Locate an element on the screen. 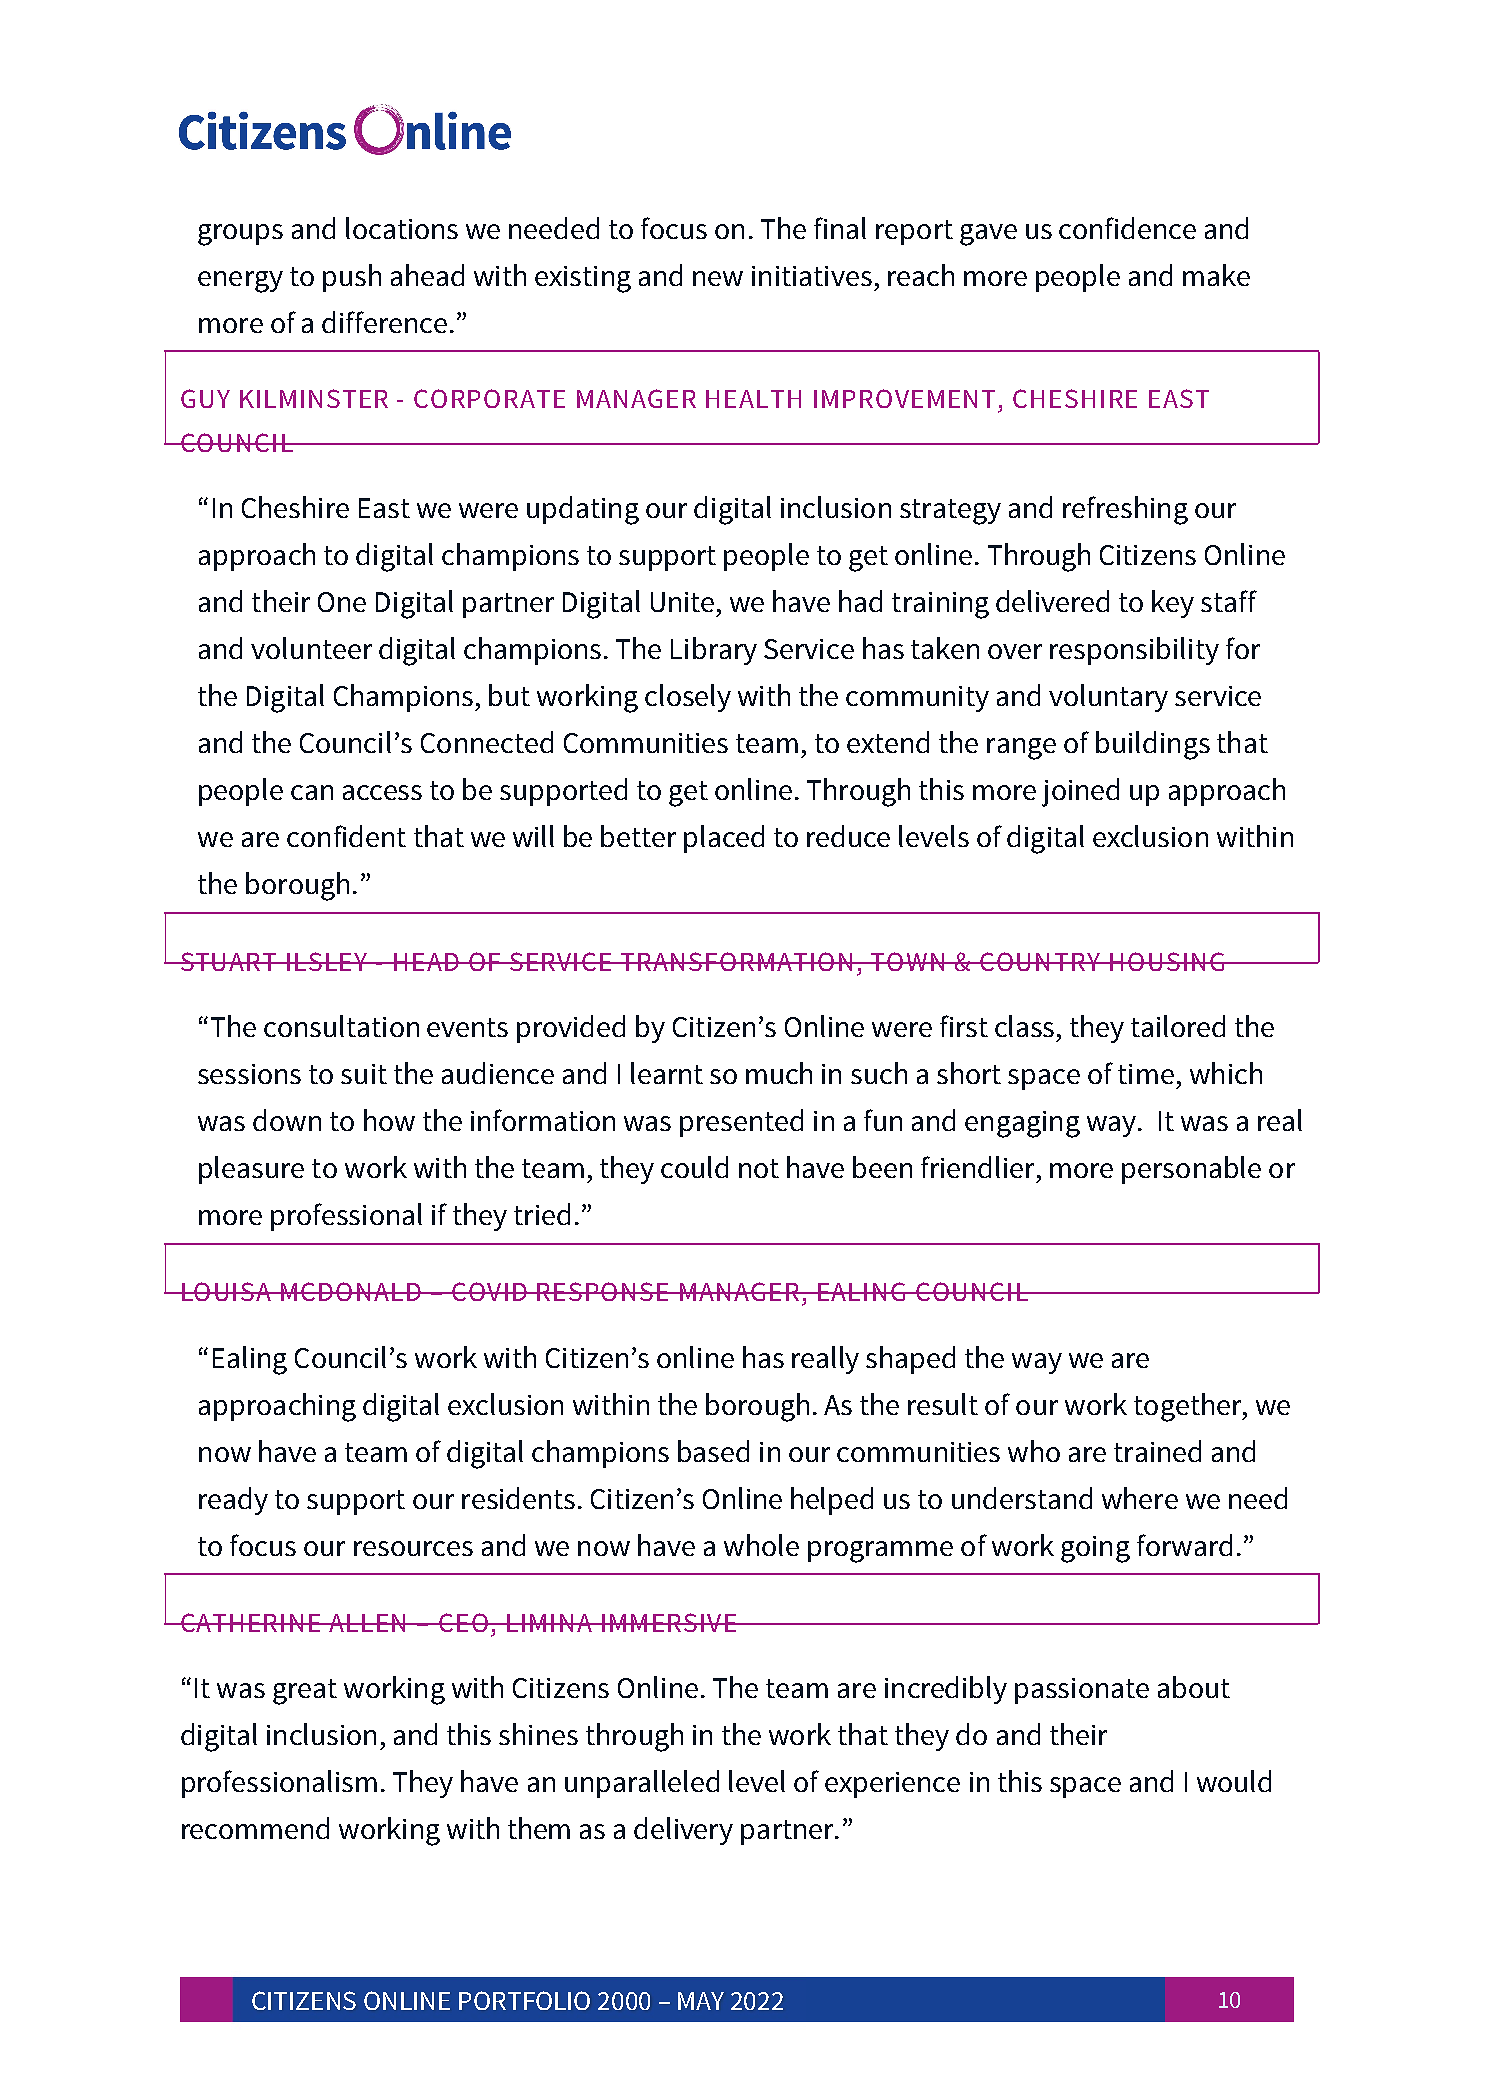 This screenshot has height=2100, width=1485. confidence is located at coordinates (1127, 228).
